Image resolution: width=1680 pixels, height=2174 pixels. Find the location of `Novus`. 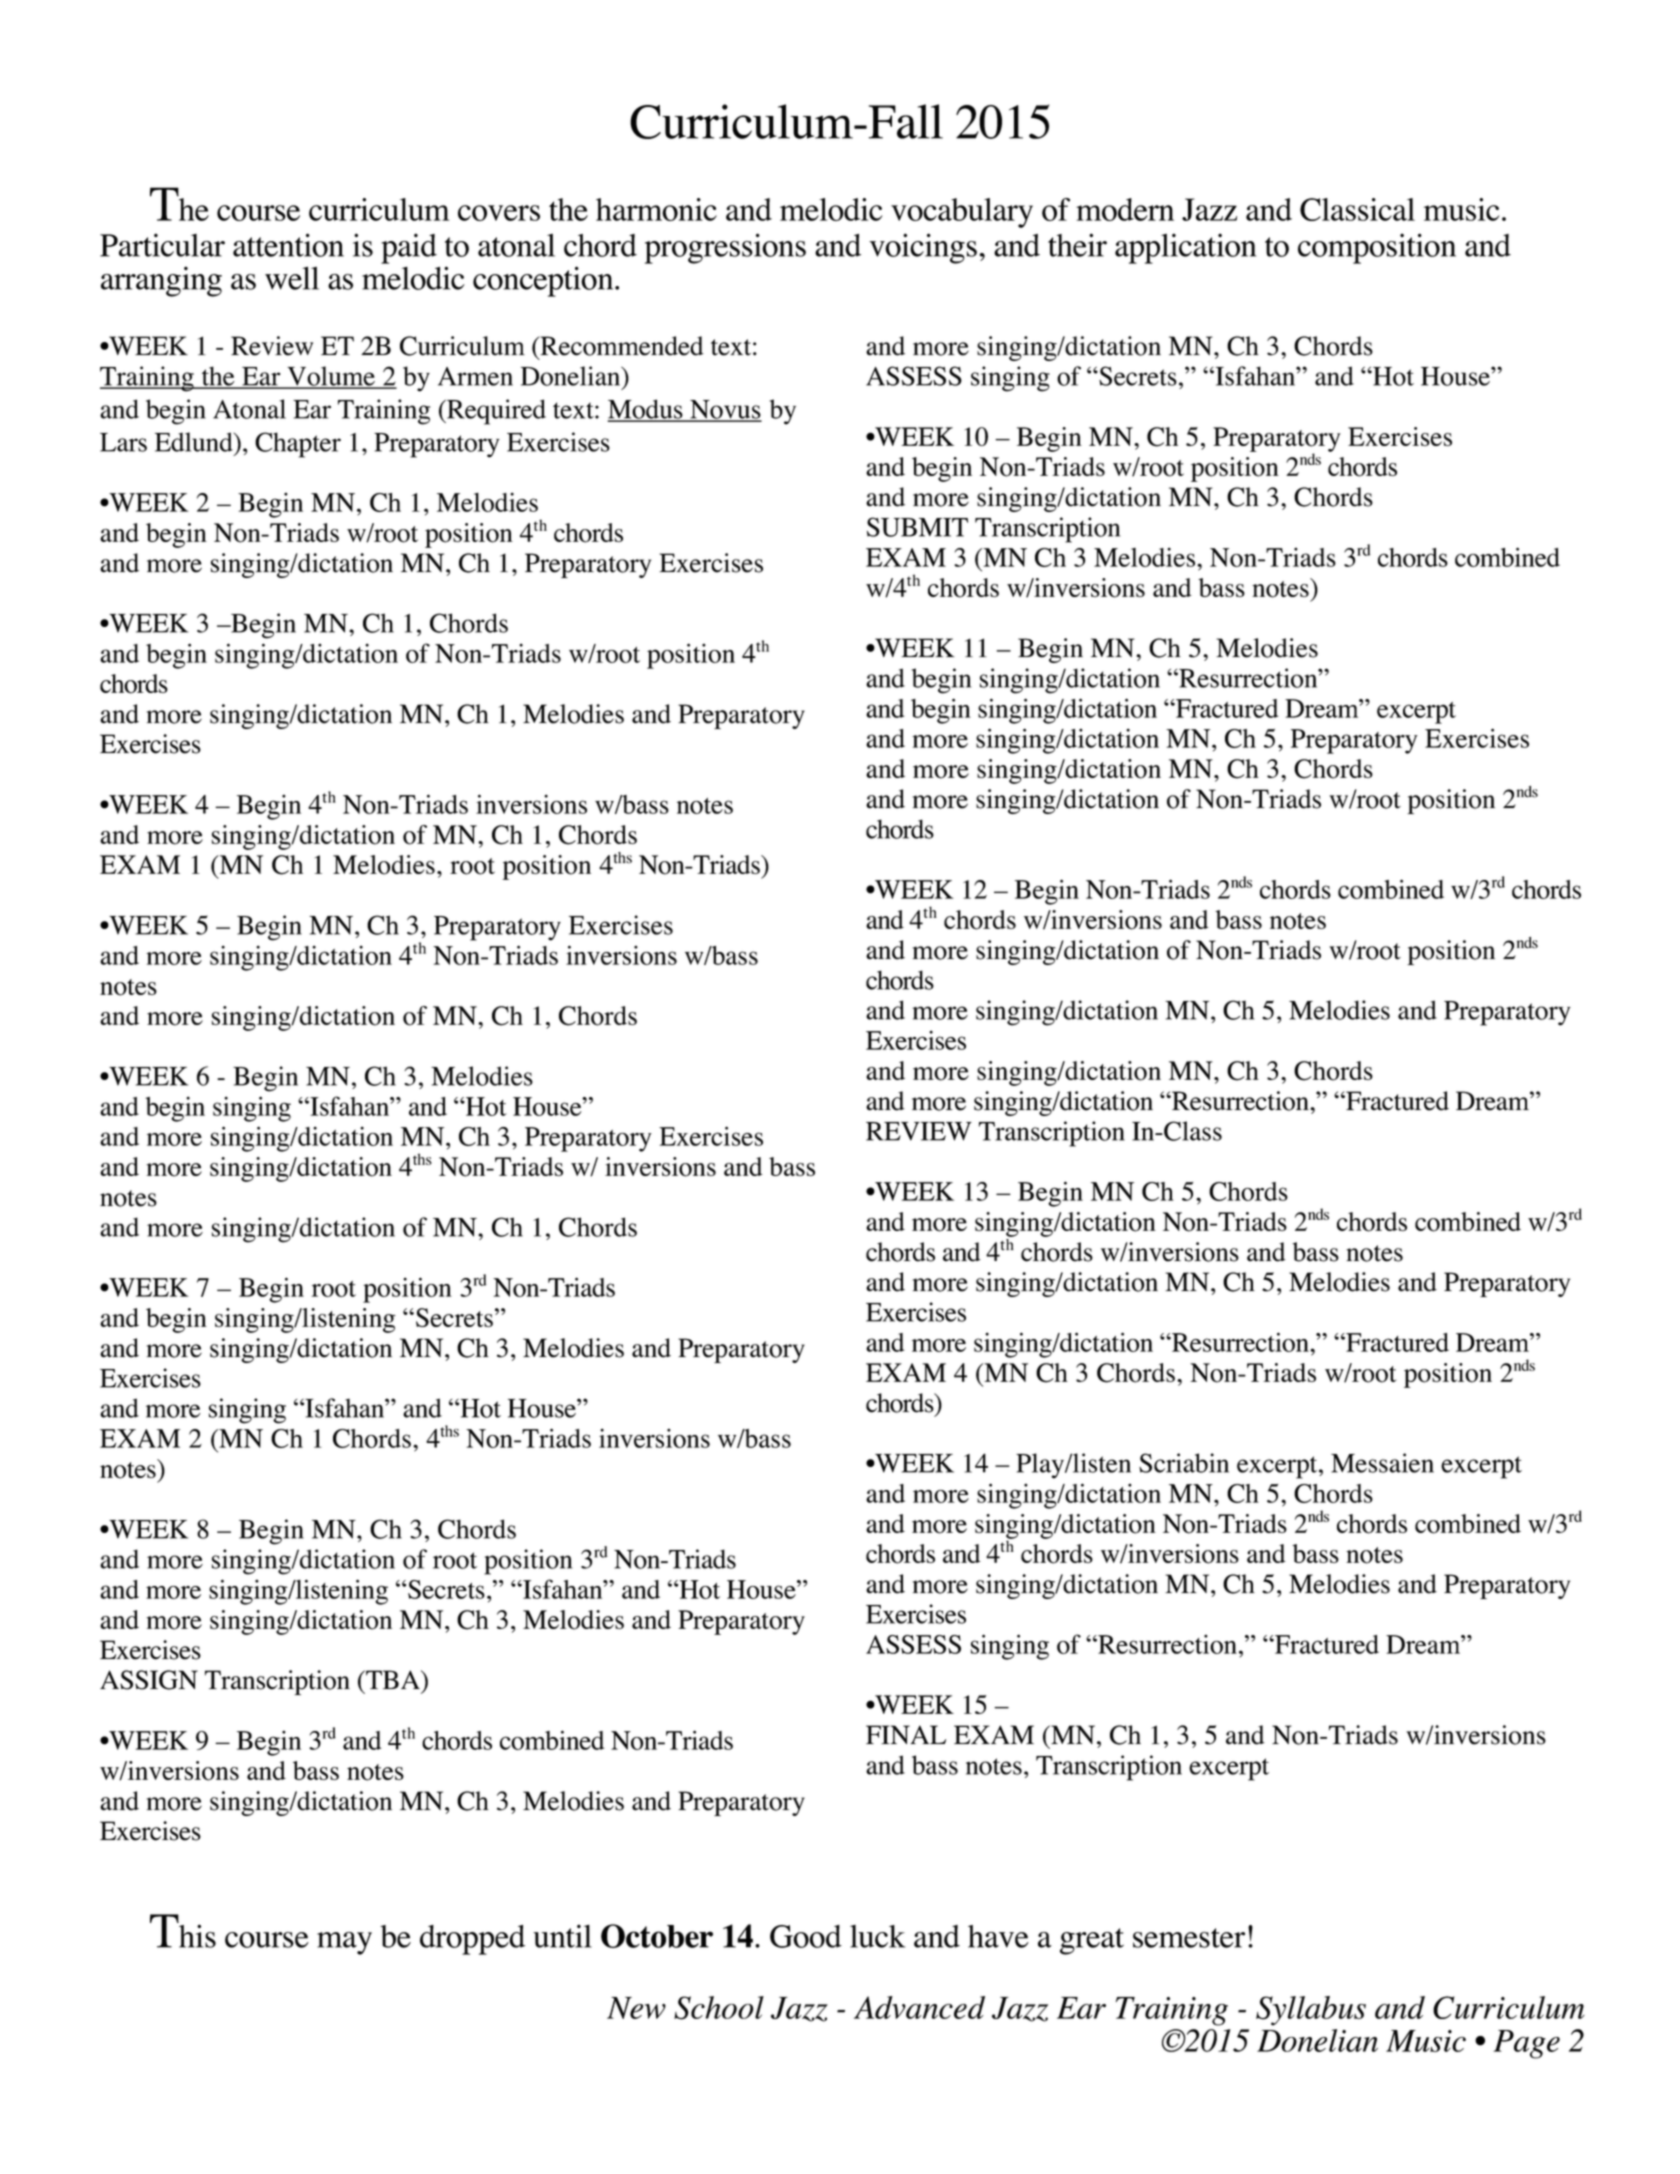

Novus is located at coordinates (725, 410).
